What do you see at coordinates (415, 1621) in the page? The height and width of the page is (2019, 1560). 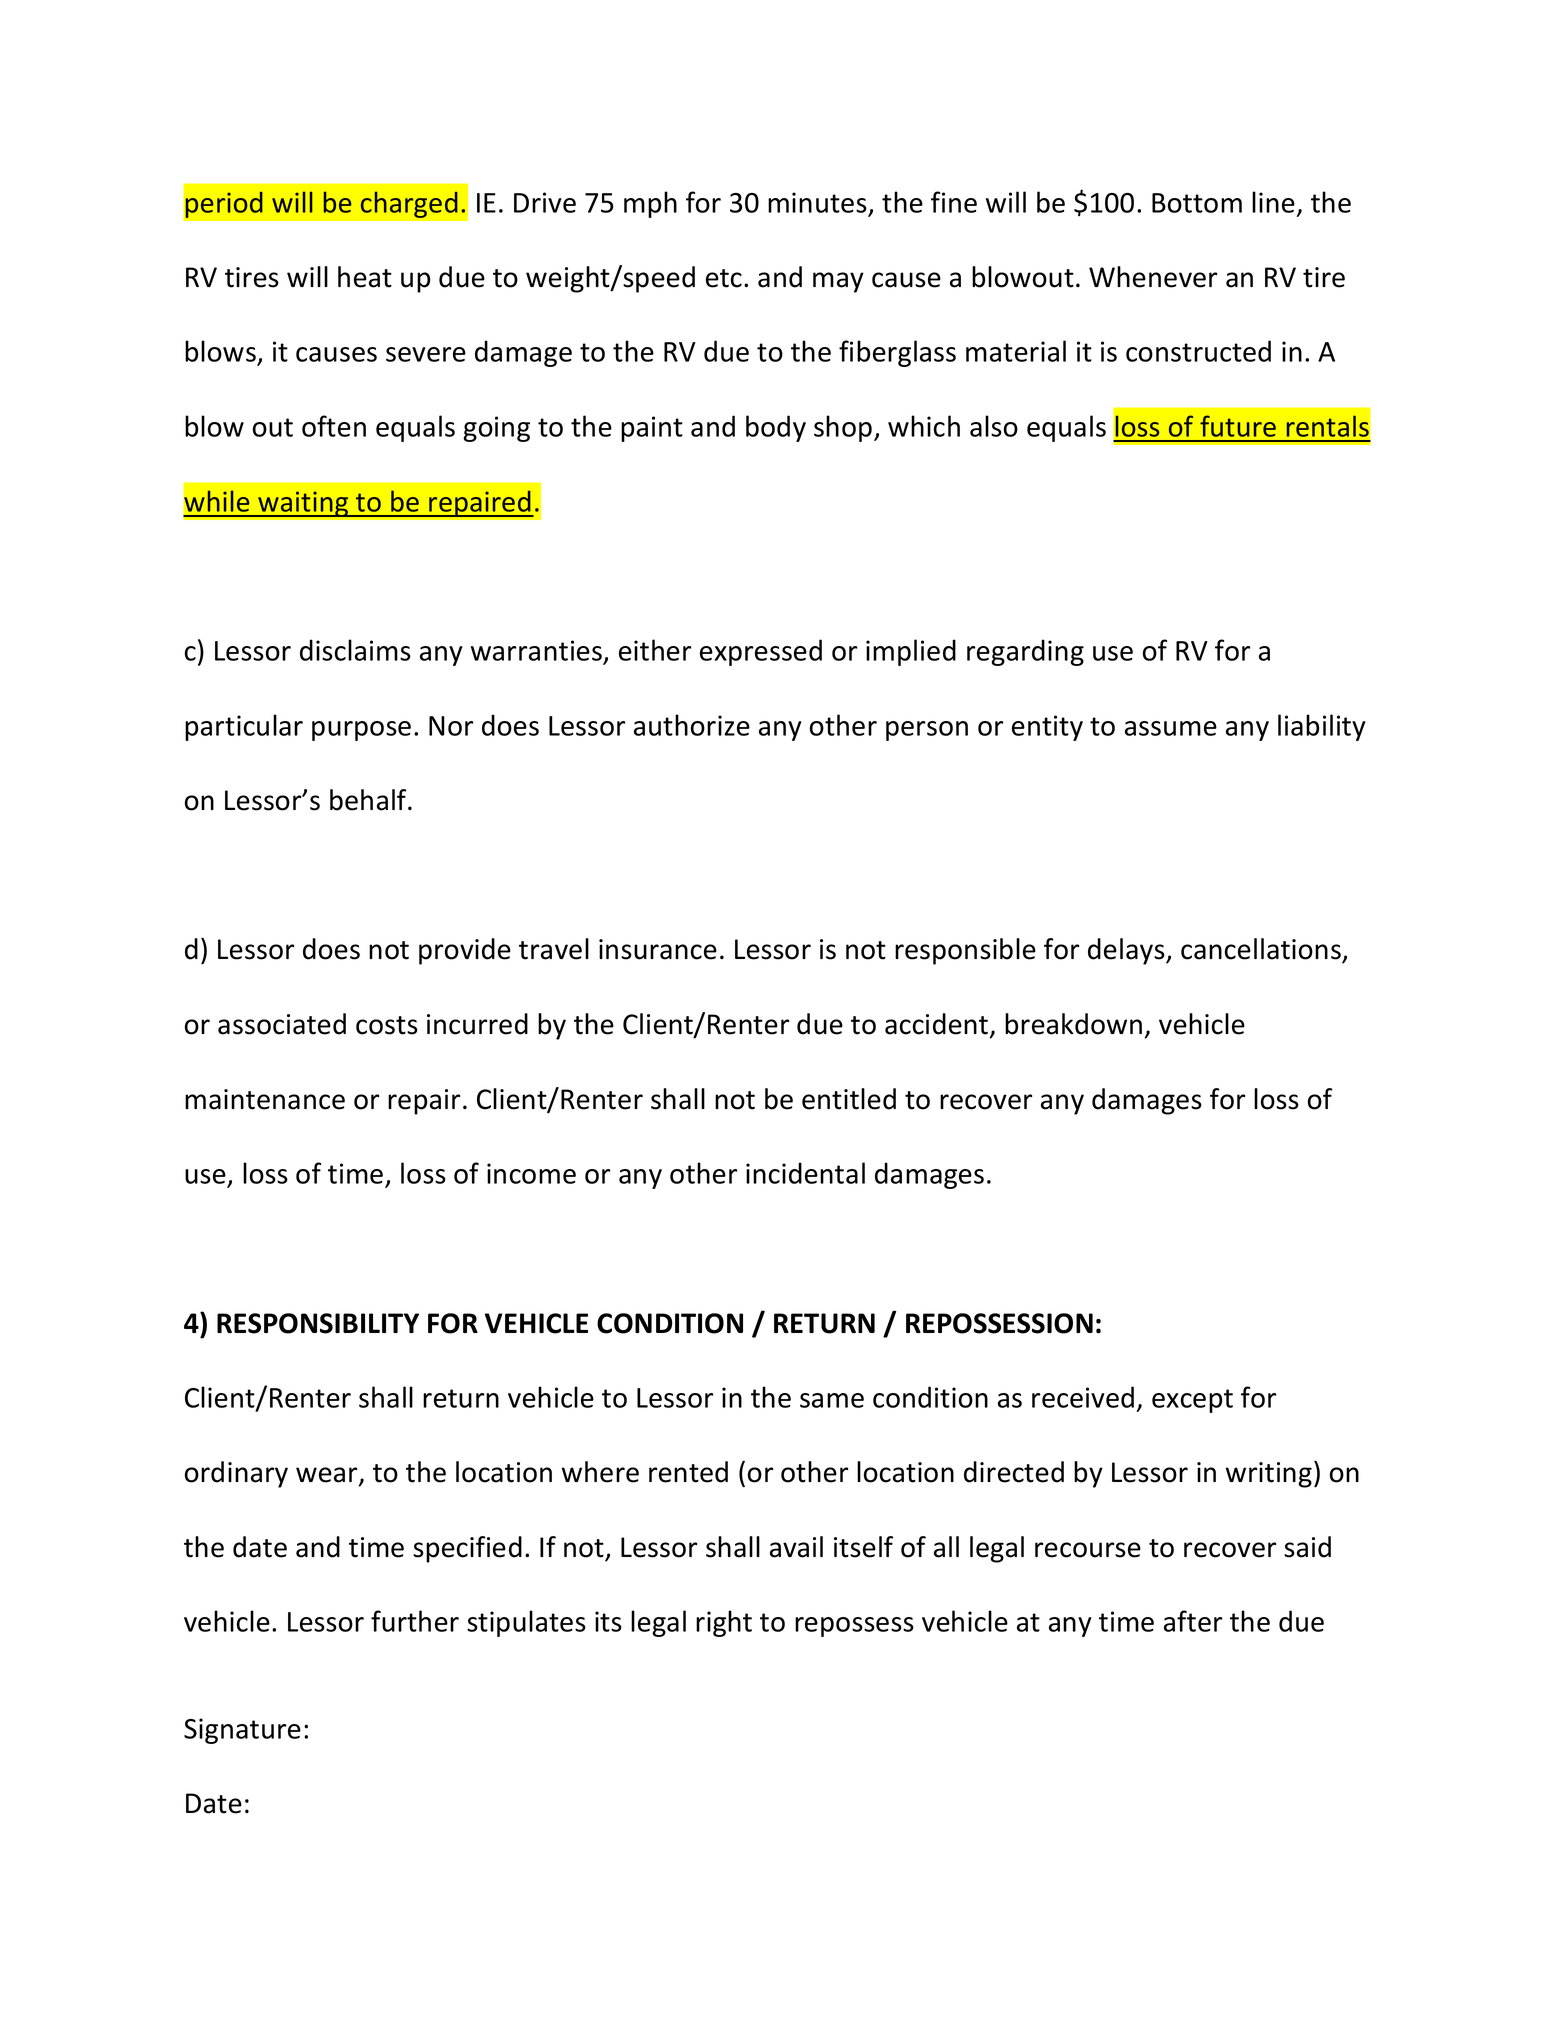 I see `further` at bounding box center [415, 1621].
